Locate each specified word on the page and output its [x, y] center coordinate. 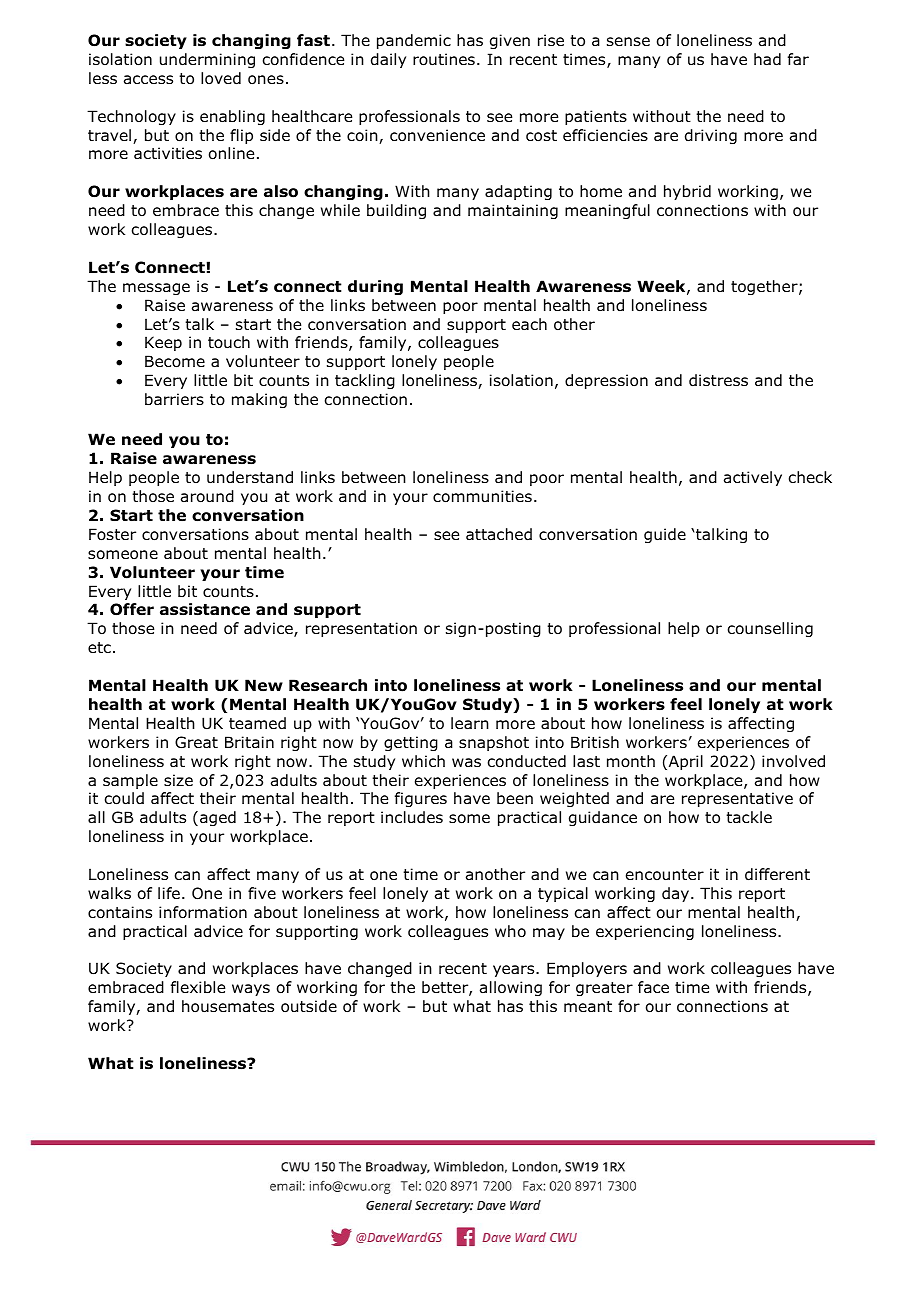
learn [470, 723]
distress [718, 380]
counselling [770, 629]
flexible [198, 987]
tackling [365, 381]
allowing [511, 988]
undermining [207, 60]
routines [444, 59]
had [767, 59]
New [264, 685]
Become [175, 361]
